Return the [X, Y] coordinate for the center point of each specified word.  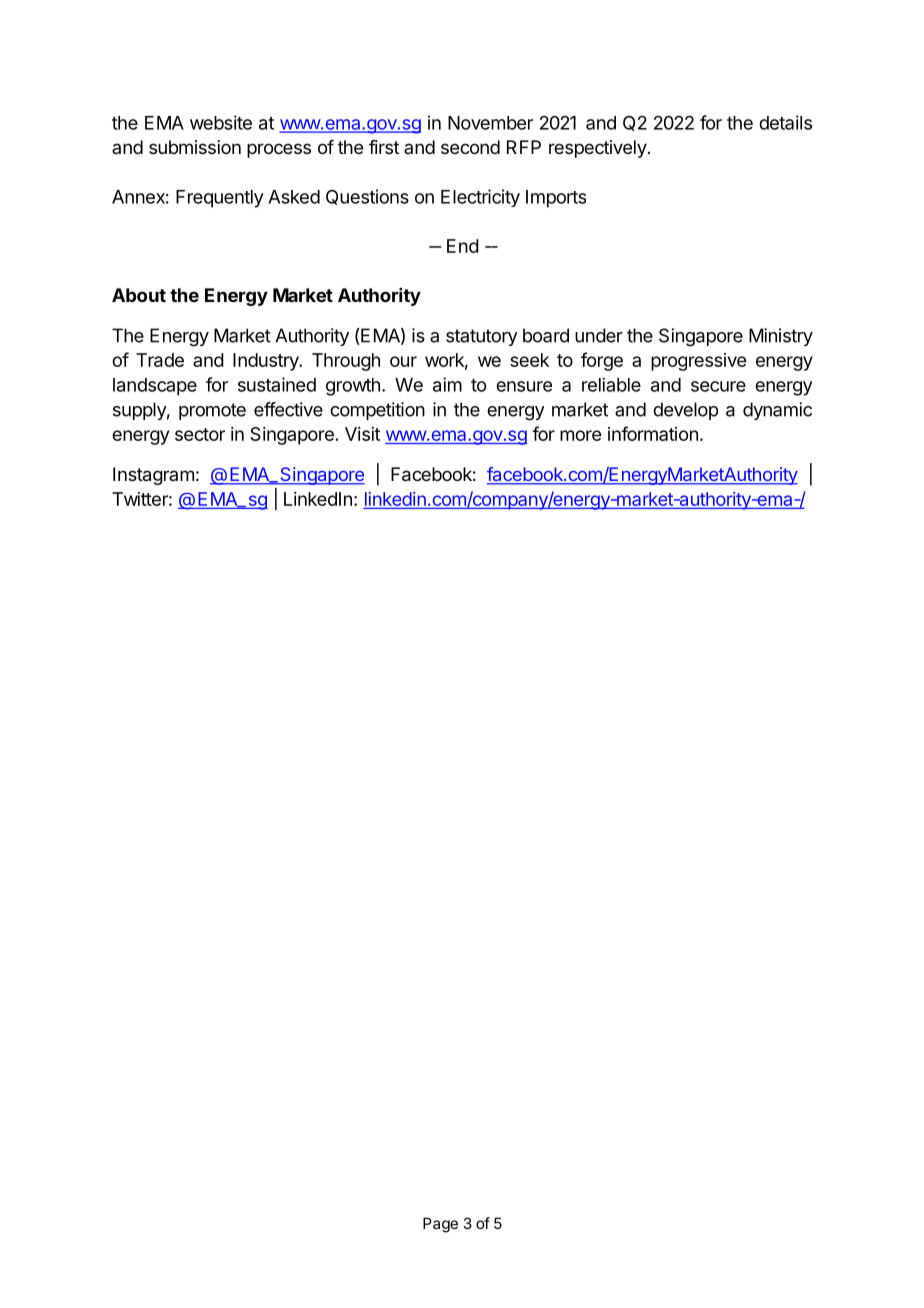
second [470, 147]
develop [685, 411]
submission [195, 147]
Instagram [153, 476]
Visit [362, 434]
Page [440, 1225]
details [785, 122]
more [580, 435]
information [653, 433]
